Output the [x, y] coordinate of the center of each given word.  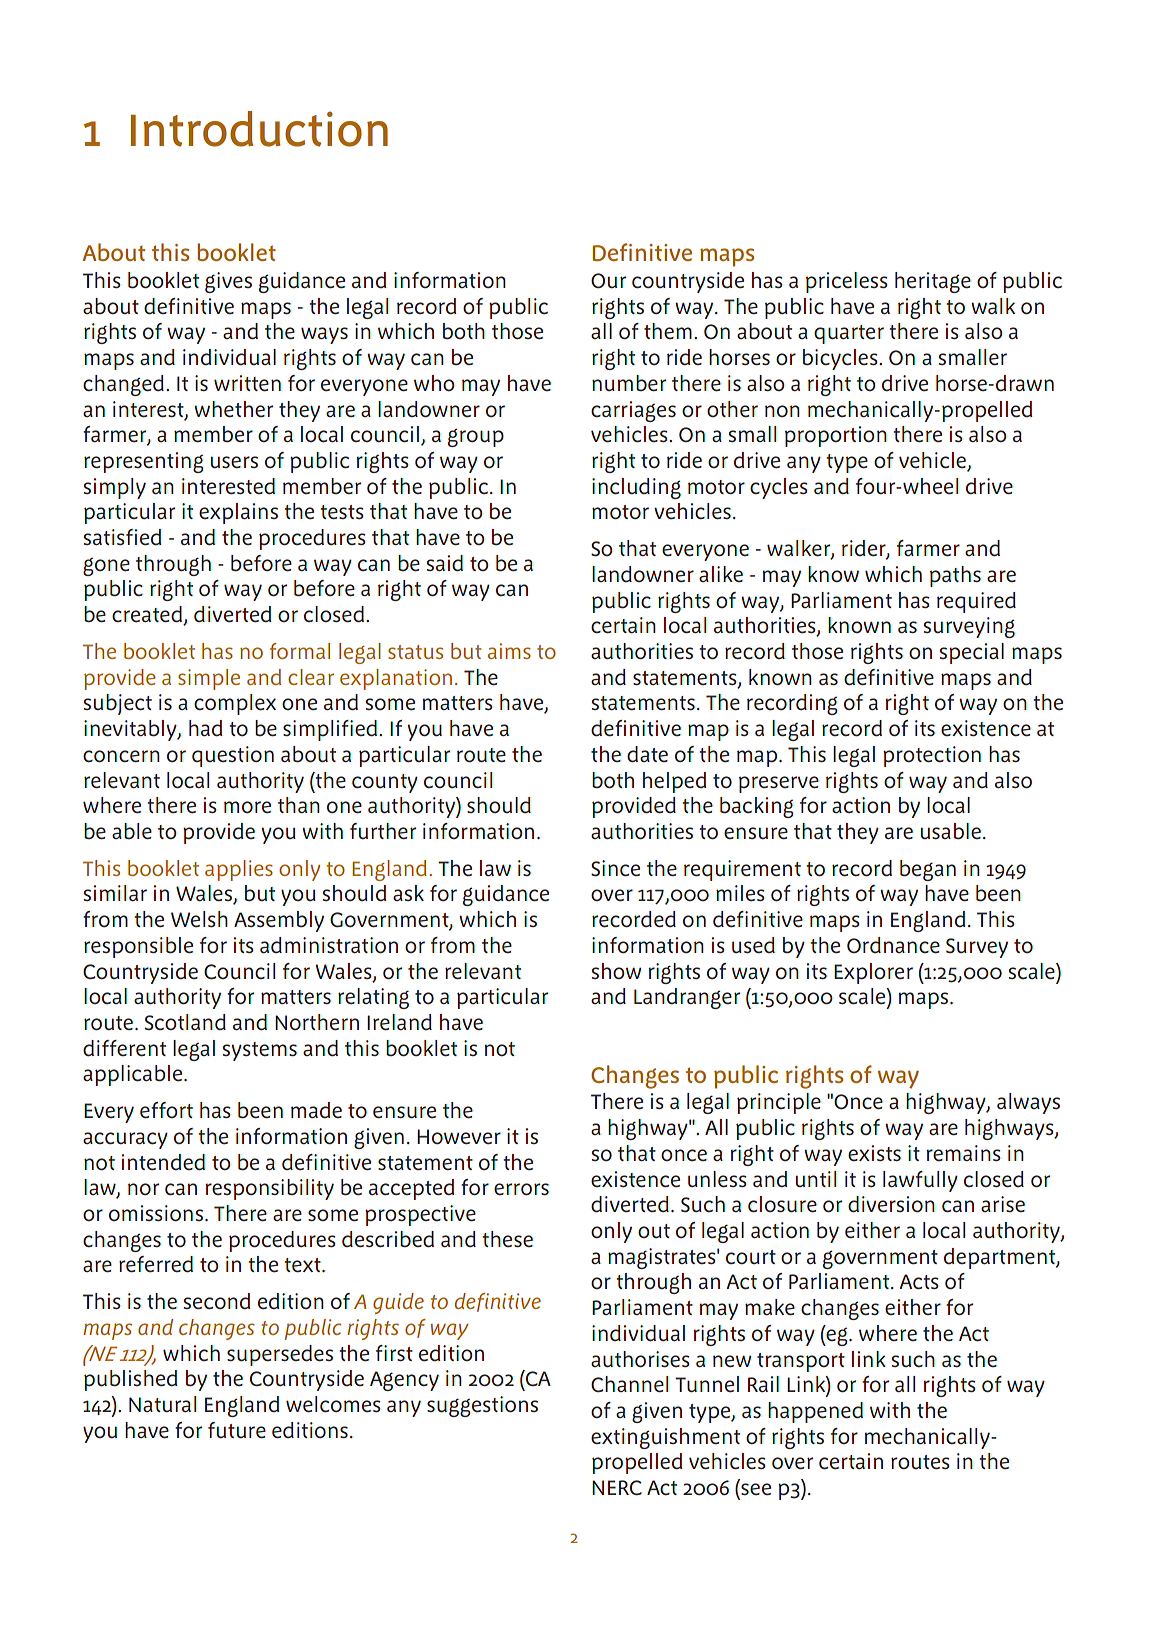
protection [932, 756]
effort [166, 1110]
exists [874, 1153]
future [237, 1430]
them [668, 331]
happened [815, 1412]
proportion [836, 436]
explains [238, 513]
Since [615, 868]
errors [521, 1189]
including [636, 488]
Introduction [259, 129]
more [247, 807]
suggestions [482, 1406]
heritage [933, 282]
